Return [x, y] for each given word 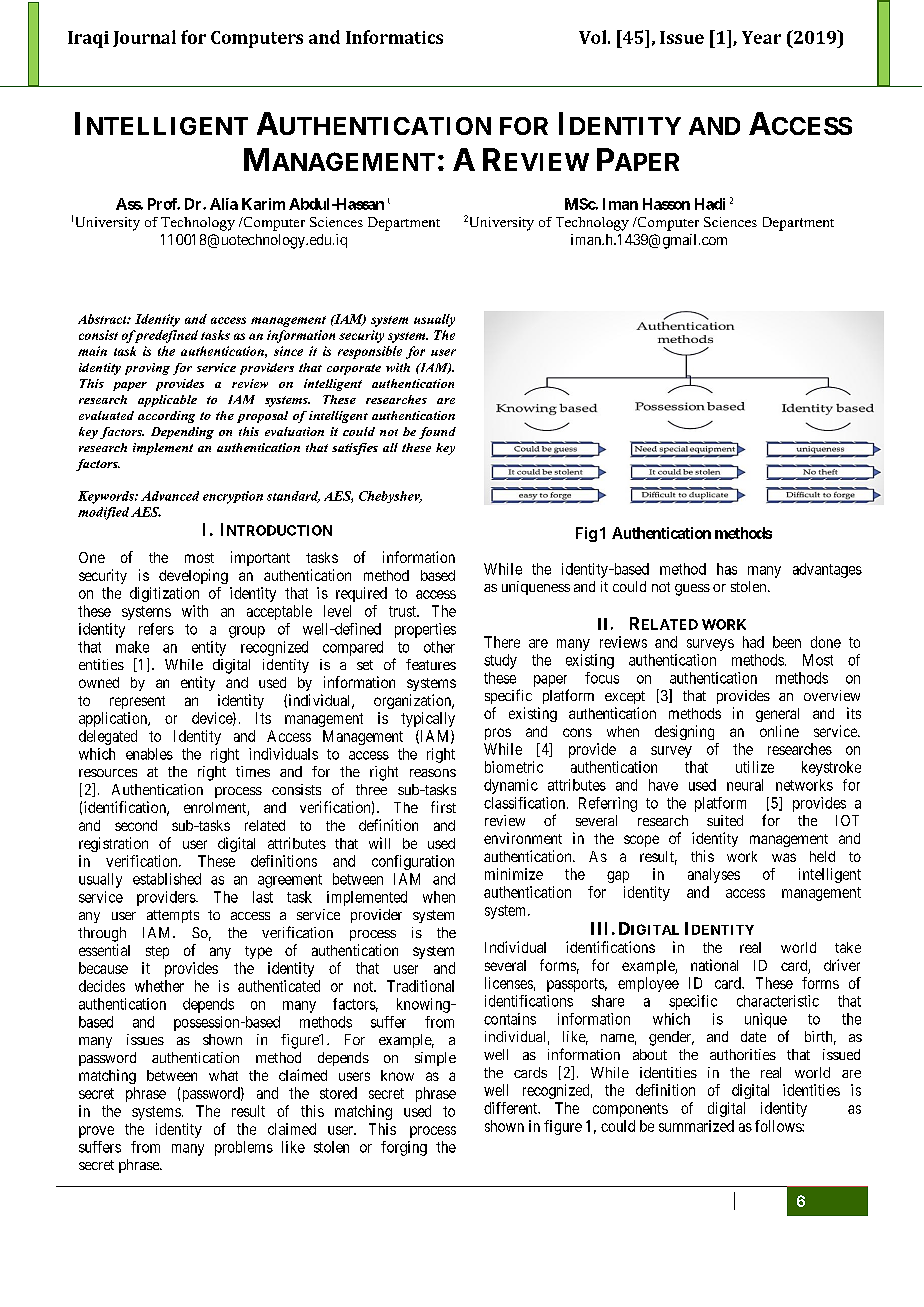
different [512, 1108]
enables [149, 754]
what [223, 1075]
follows [779, 1126]
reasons [433, 773]
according [166, 417]
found [437, 433]
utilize [755, 767]
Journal [144, 38]
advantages [827, 570]
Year [761, 37]
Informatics [394, 37]
